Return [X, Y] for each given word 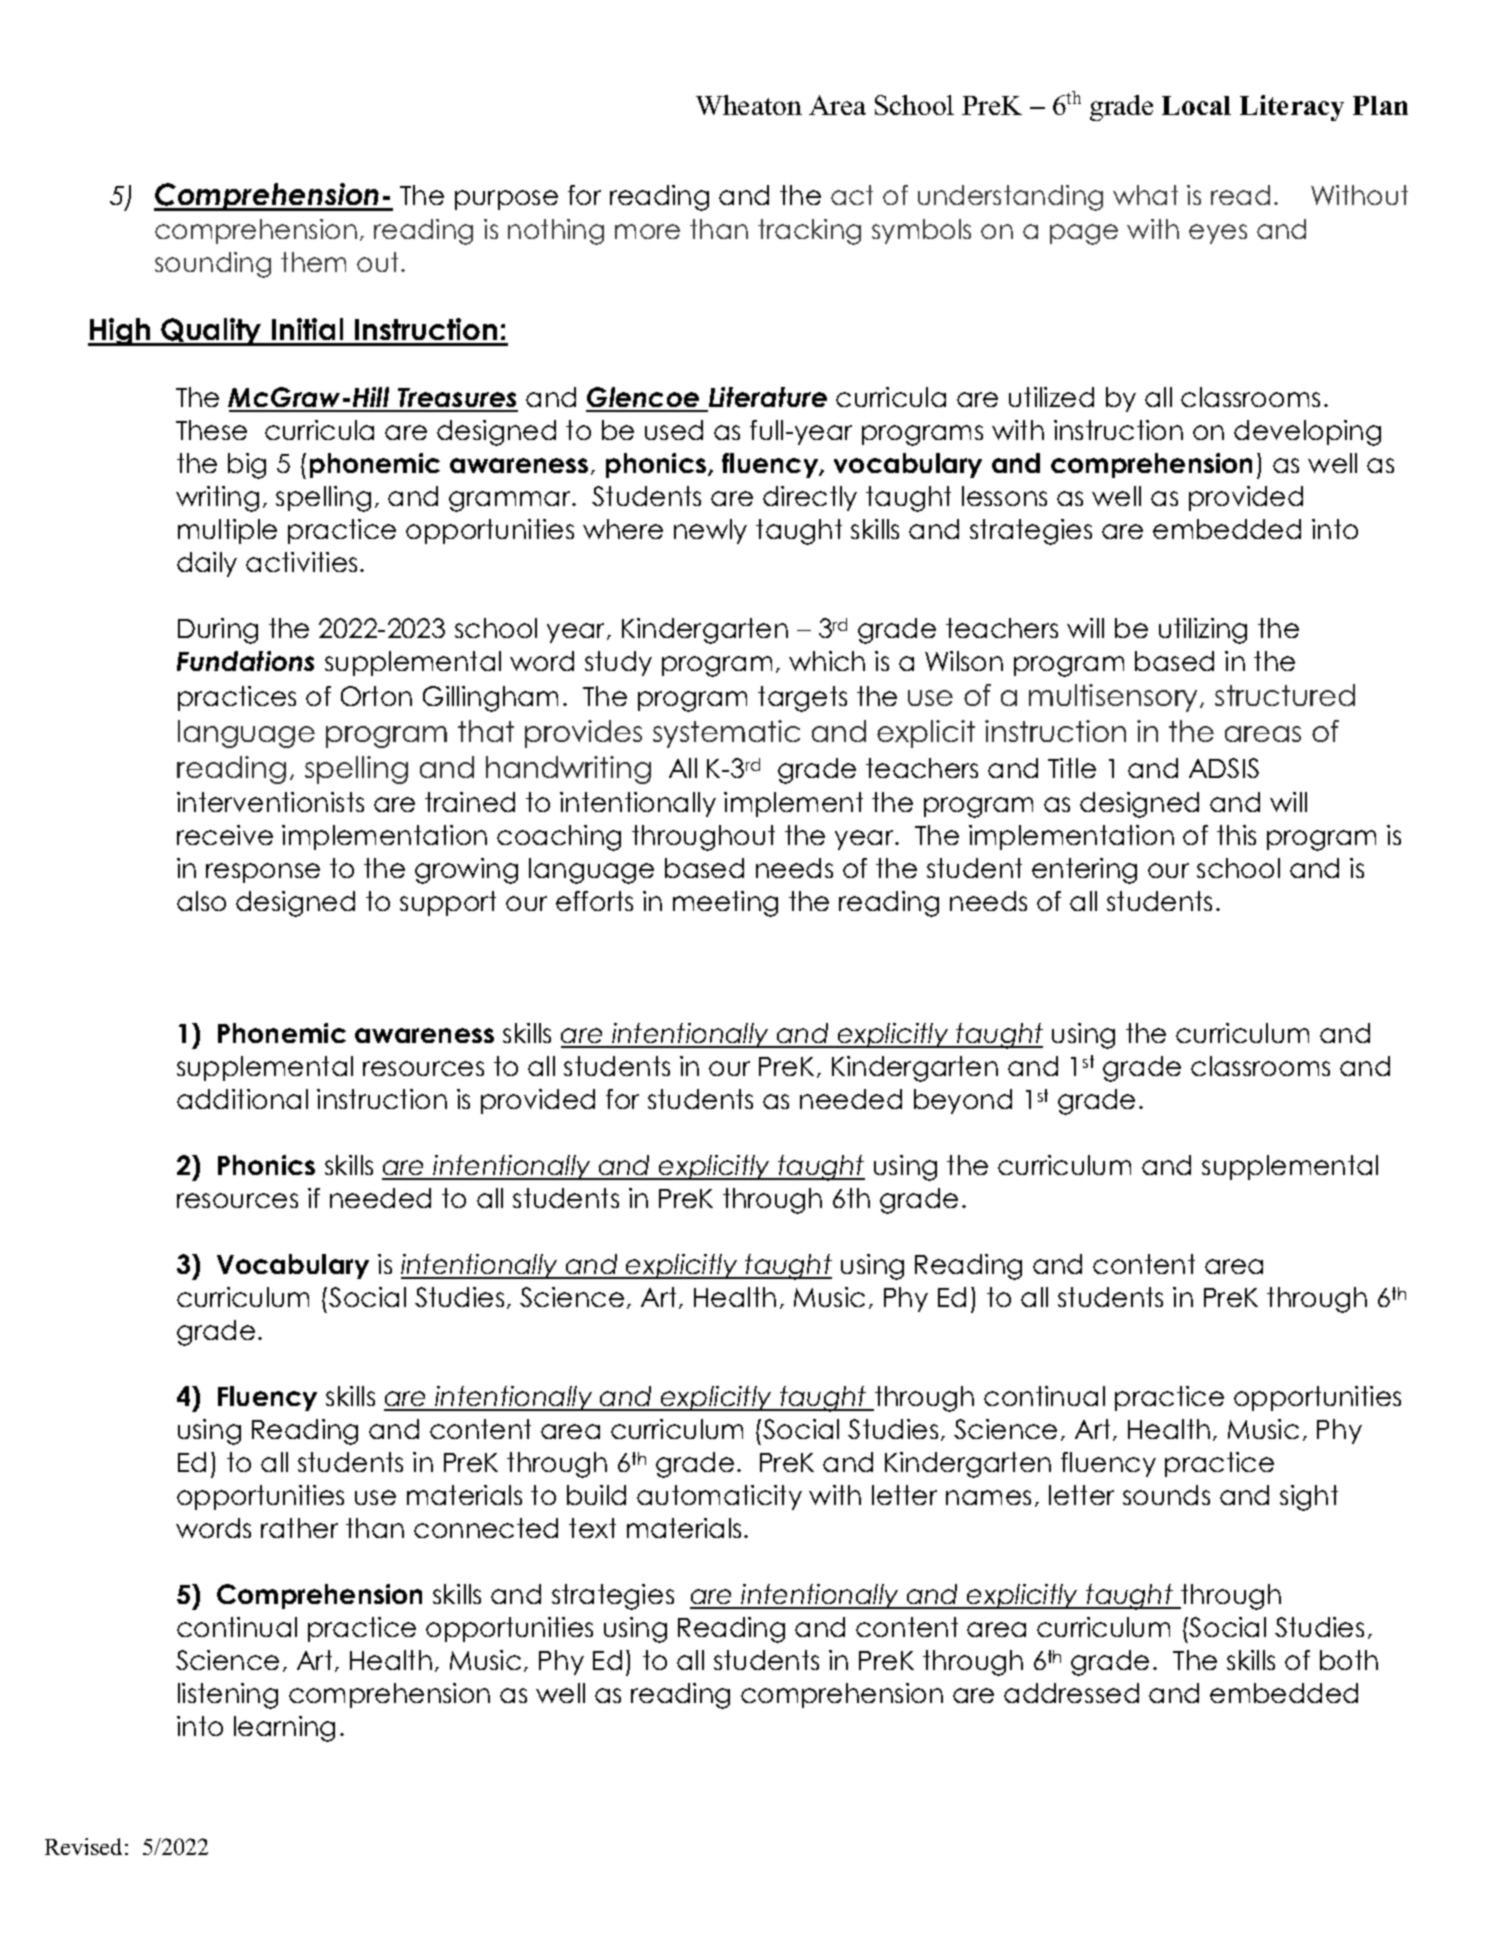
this [1236, 835]
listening [228, 1696]
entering [1084, 871]
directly [810, 498]
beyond [963, 1101]
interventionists [270, 802]
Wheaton [749, 105]
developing [1307, 433]
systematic [726, 734]
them [313, 262]
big [247, 466]
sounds [1166, 1495]
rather [299, 1528]
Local [1196, 105]
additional [242, 1099]
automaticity [719, 1497]
